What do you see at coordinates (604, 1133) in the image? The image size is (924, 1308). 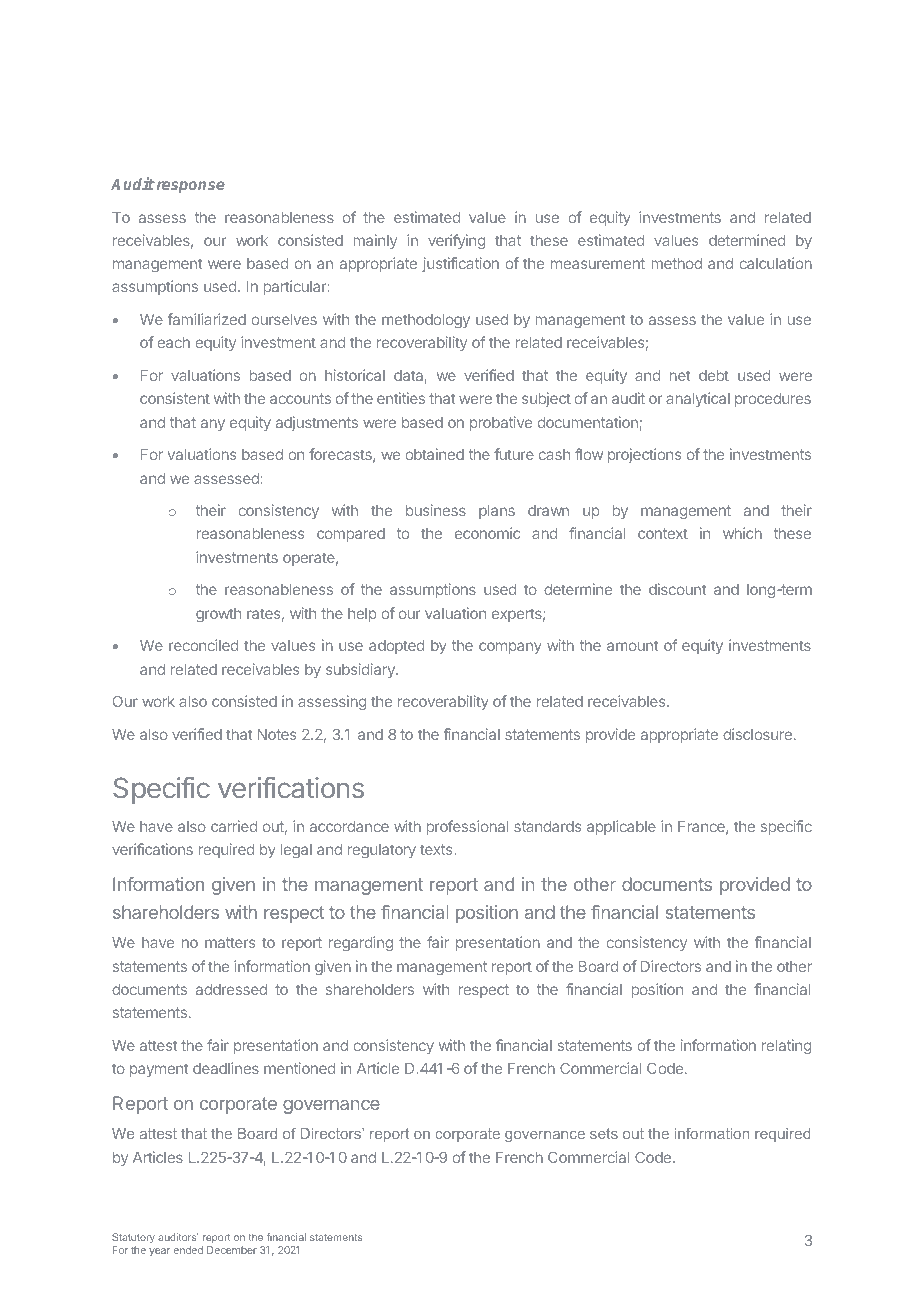 I see `sets` at bounding box center [604, 1133].
